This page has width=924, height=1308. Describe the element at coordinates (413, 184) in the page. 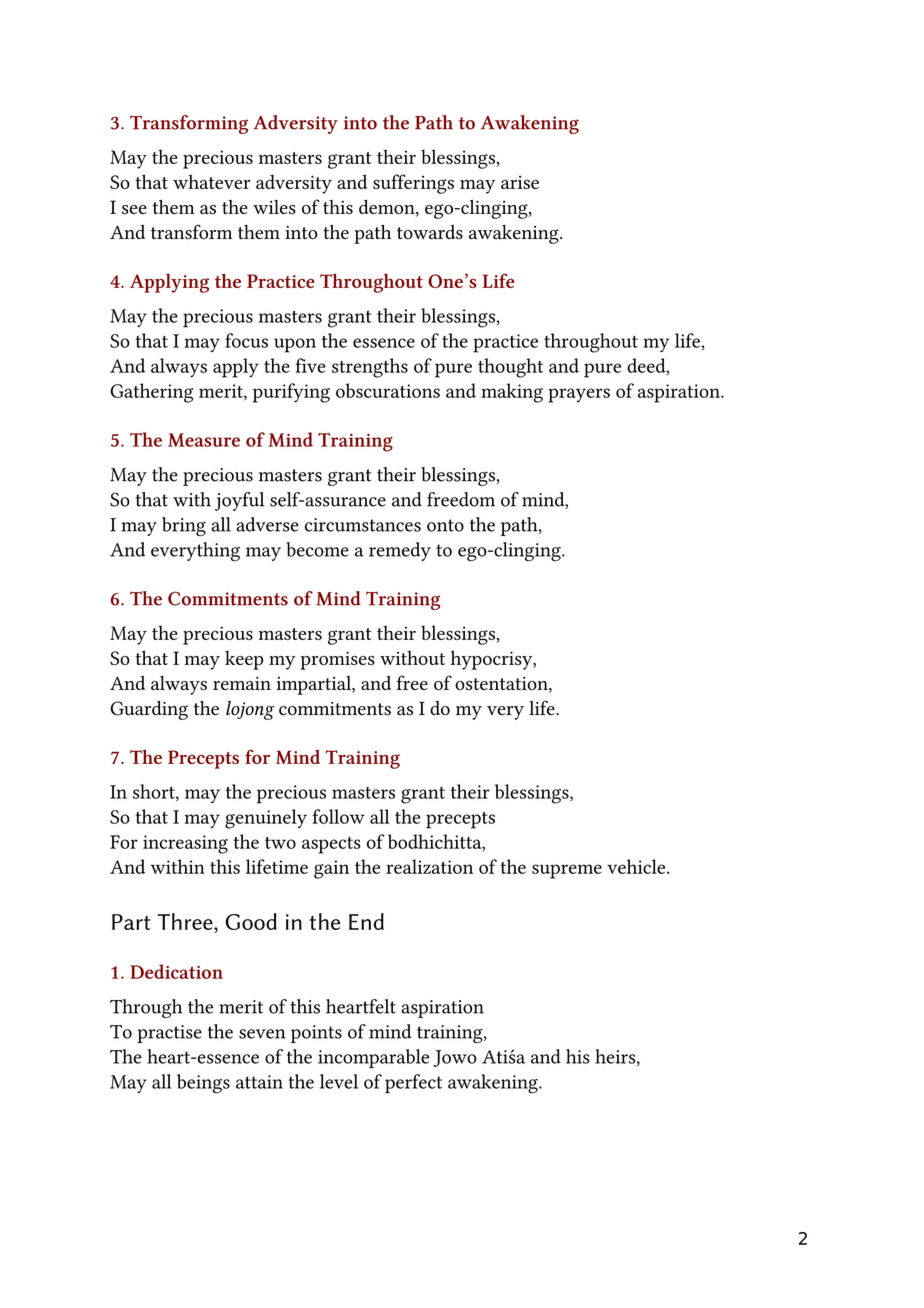

I see `sufferings` at that location.
